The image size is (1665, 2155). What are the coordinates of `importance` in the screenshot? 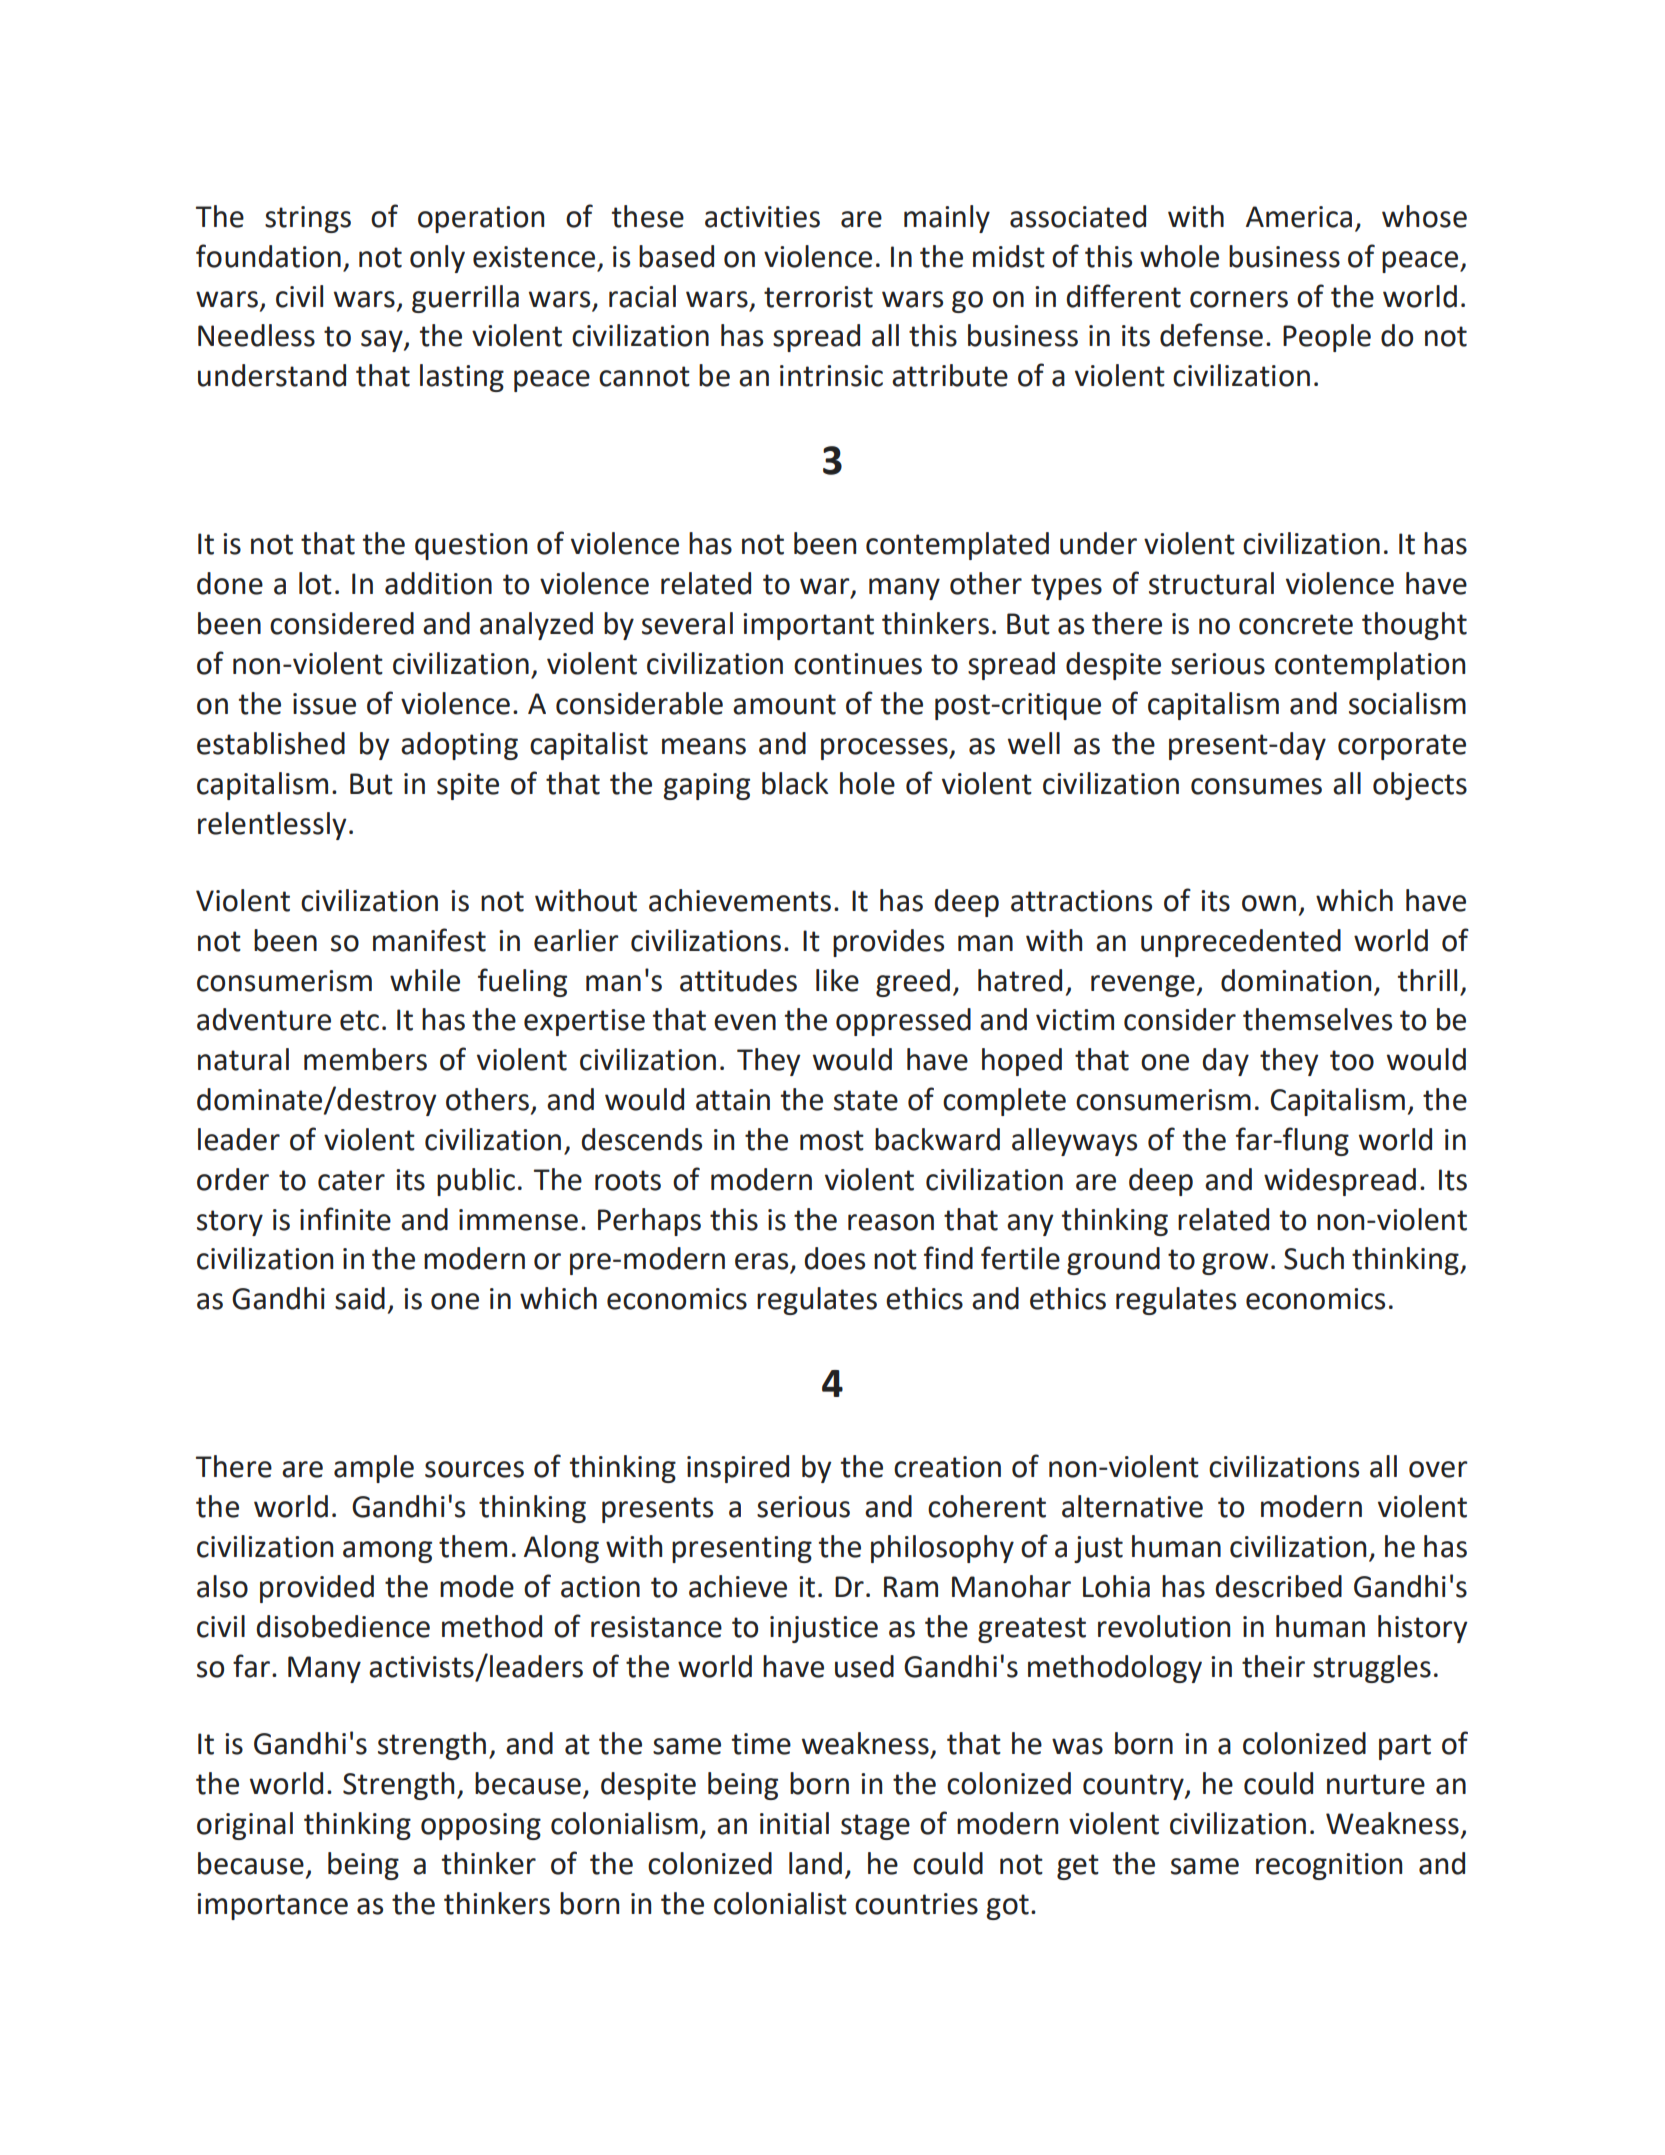 It's located at (272, 1906).
